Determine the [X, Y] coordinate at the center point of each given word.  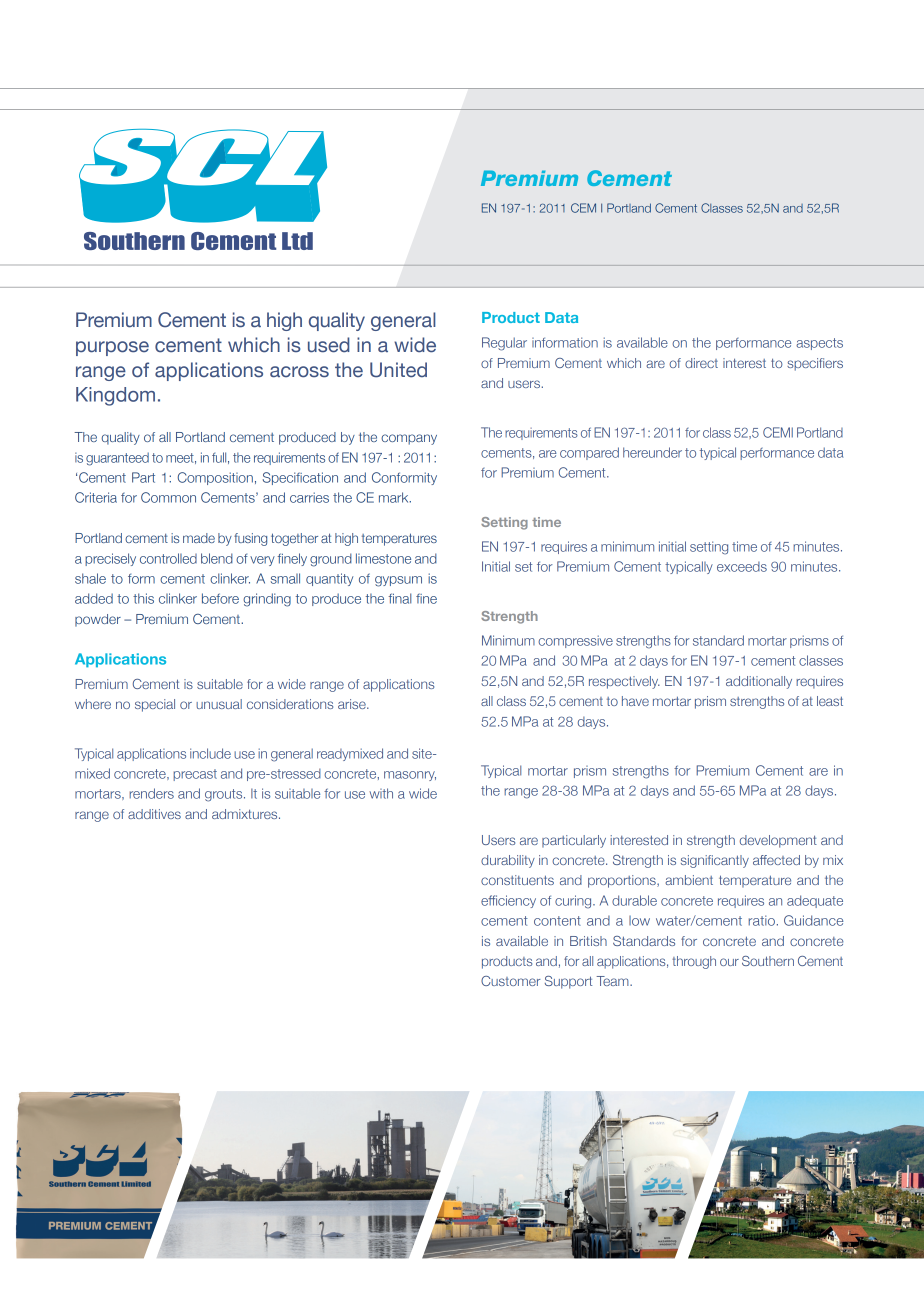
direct [701, 363]
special [155, 705]
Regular [504, 344]
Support [568, 982]
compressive [575, 641]
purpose [112, 348]
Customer [511, 981]
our [729, 962]
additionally [759, 682]
